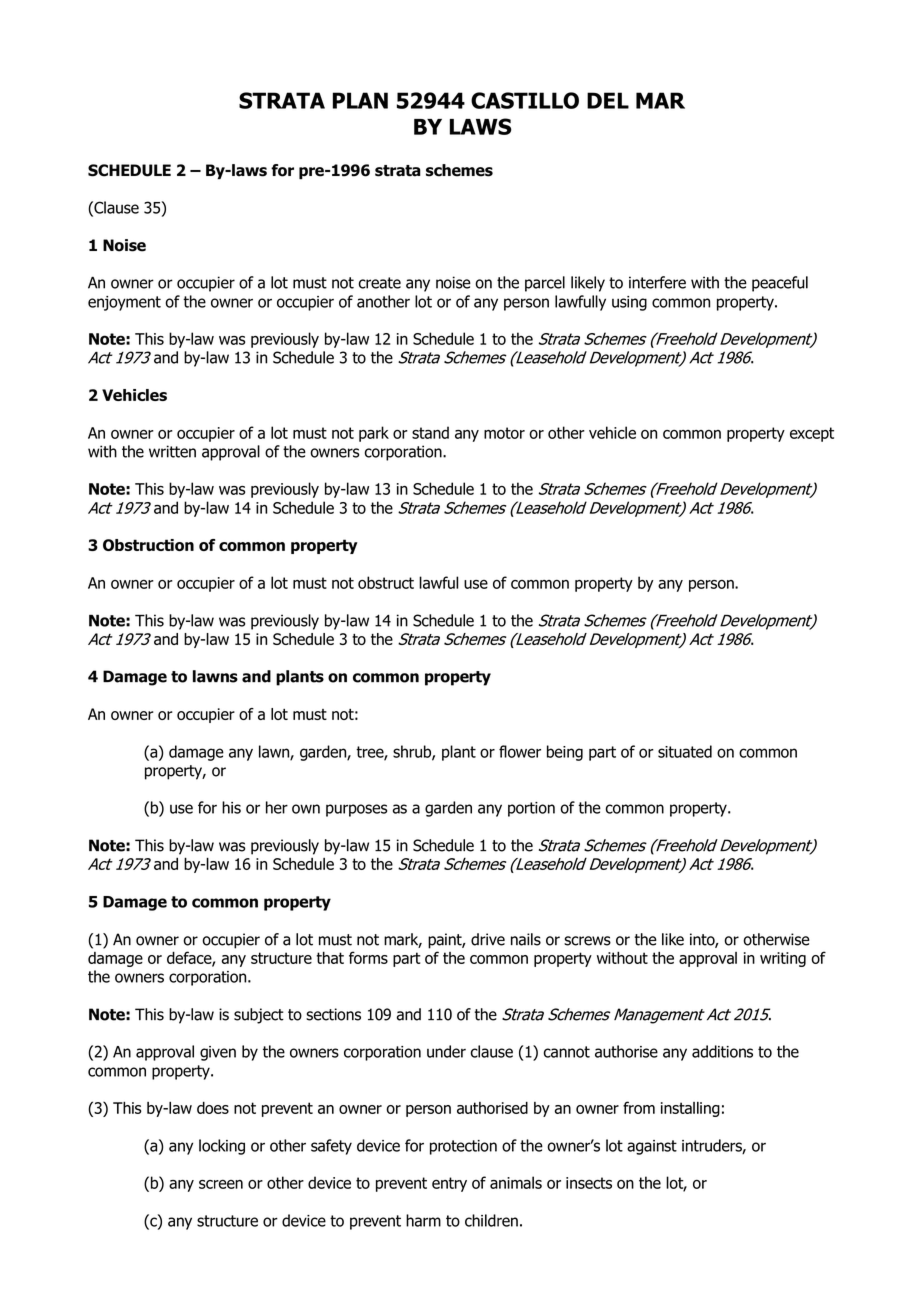 The height and width of the image is (1308, 924). What do you see at coordinates (525, 100) in the image?
I see `CASTILLO` at bounding box center [525, 100].
